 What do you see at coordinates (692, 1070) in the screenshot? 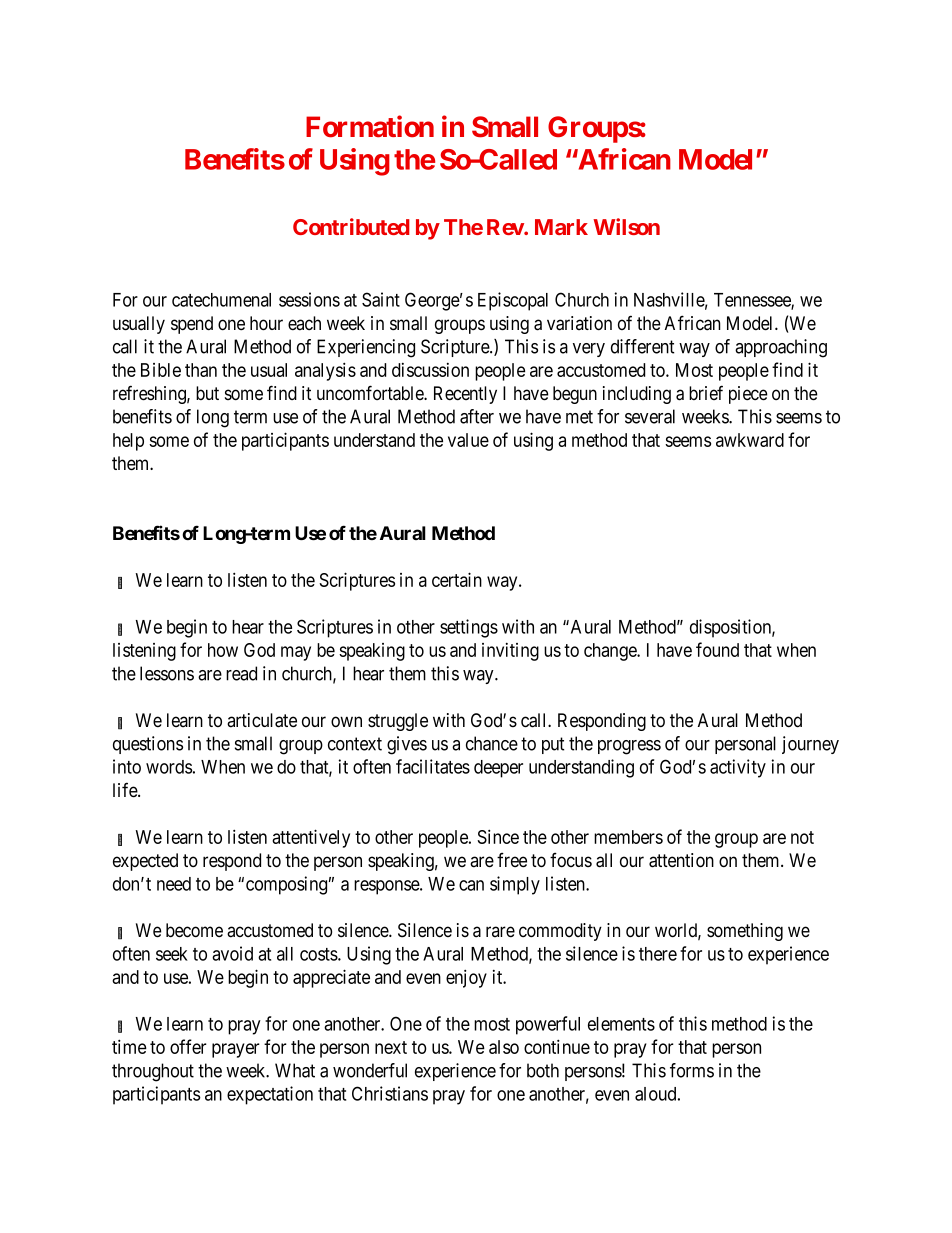
I see `forms` at bounding box center [692, 1070].
